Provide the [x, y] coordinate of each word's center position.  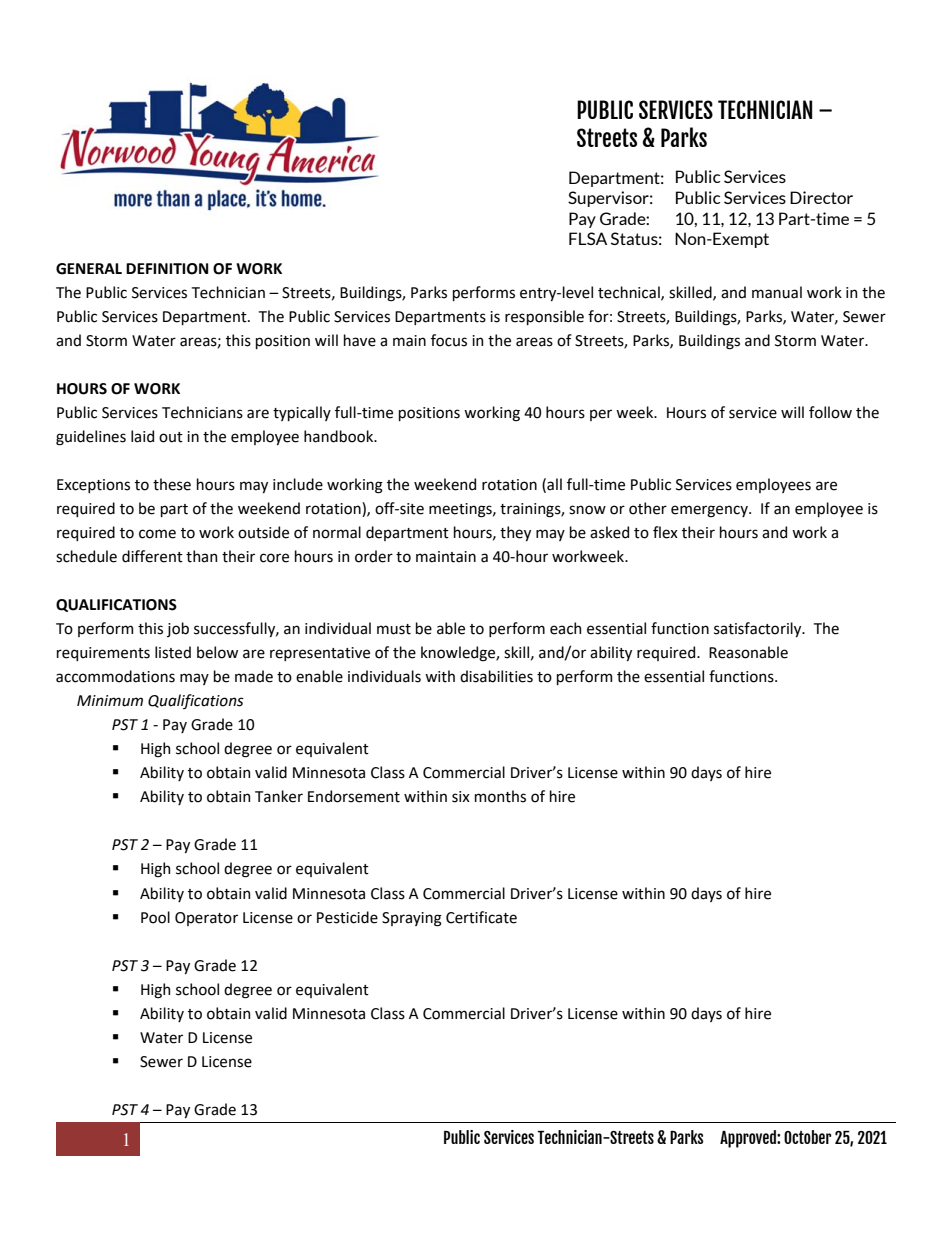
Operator [206, 919]
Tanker [279, 796]
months [500, 796]
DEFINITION [167, 269]
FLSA [588, 238]
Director [821, 197]
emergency [710, 511]
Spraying [412, 919]
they [515, 533]
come [157, 534]
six [461, 797]
